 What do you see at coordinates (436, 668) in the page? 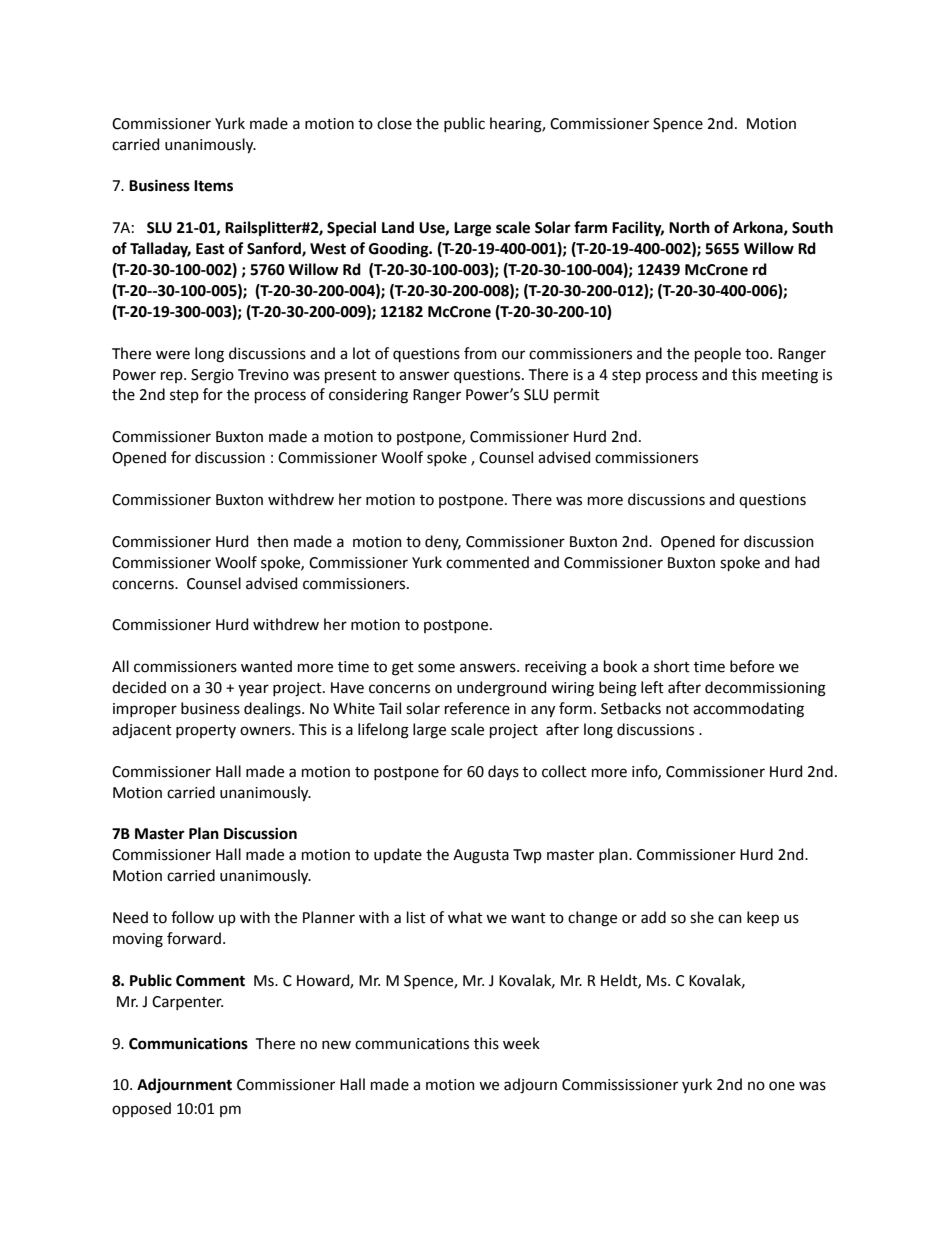
I see `some` at bounding box center [436, 668].
